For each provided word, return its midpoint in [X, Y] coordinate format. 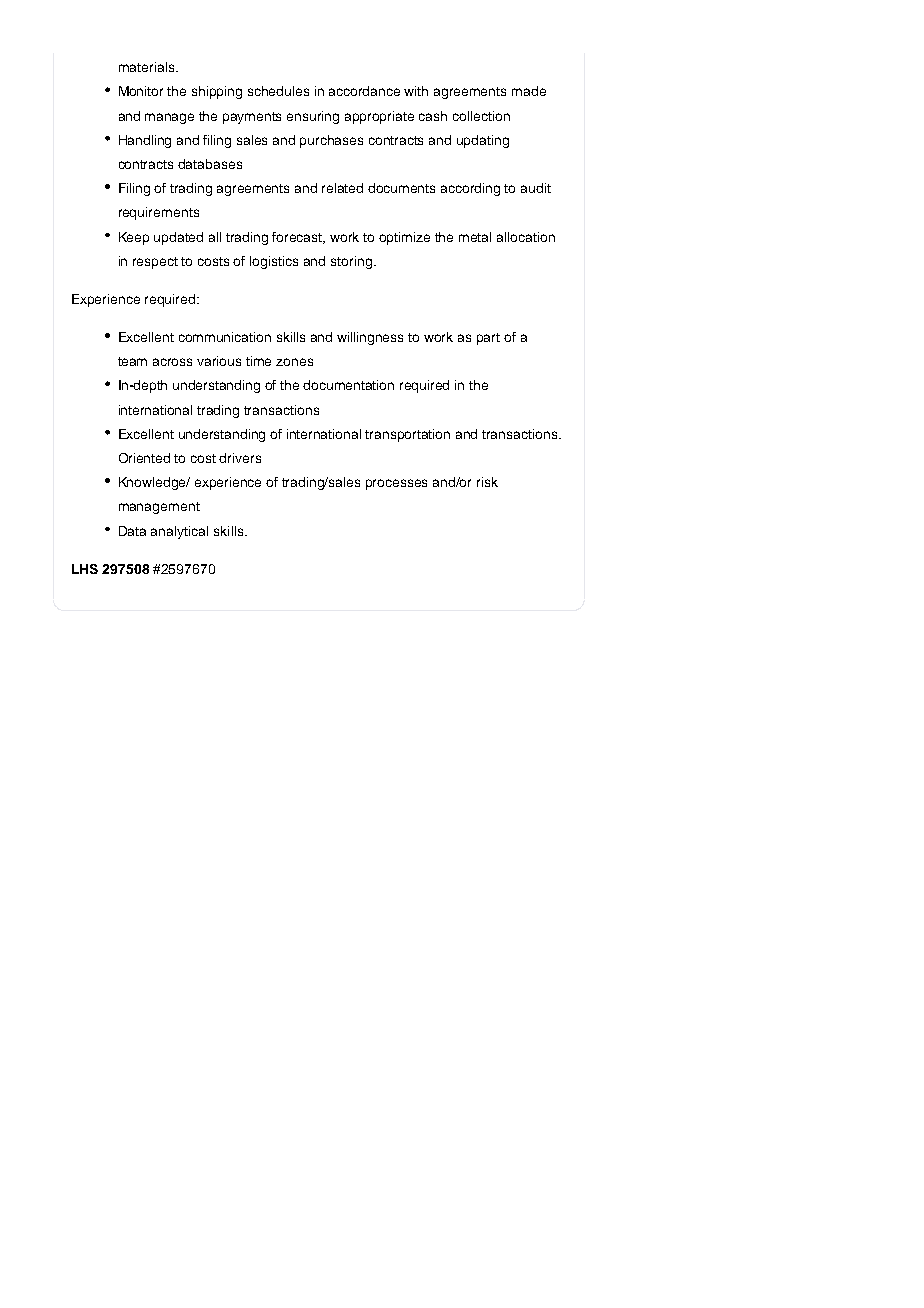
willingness [370, 338]
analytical [179, 532]
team [132, 361]
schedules [278, 91]
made [529, 91]
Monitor [141, 91]
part [488, 339]
